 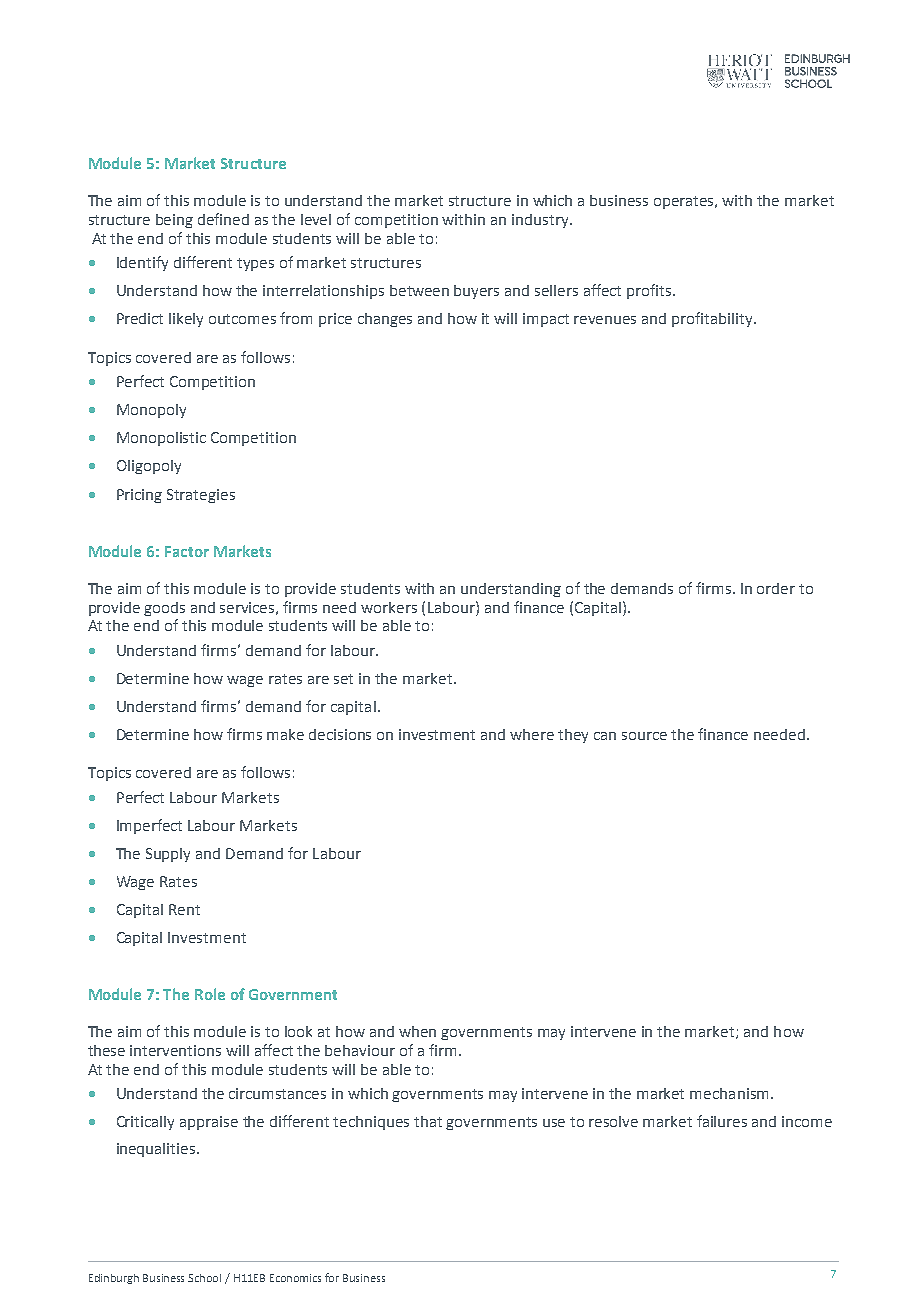 What do you see at coordinates (210, 994) in the screenshot?
I see `Role` at bounding box center [210, 994].
